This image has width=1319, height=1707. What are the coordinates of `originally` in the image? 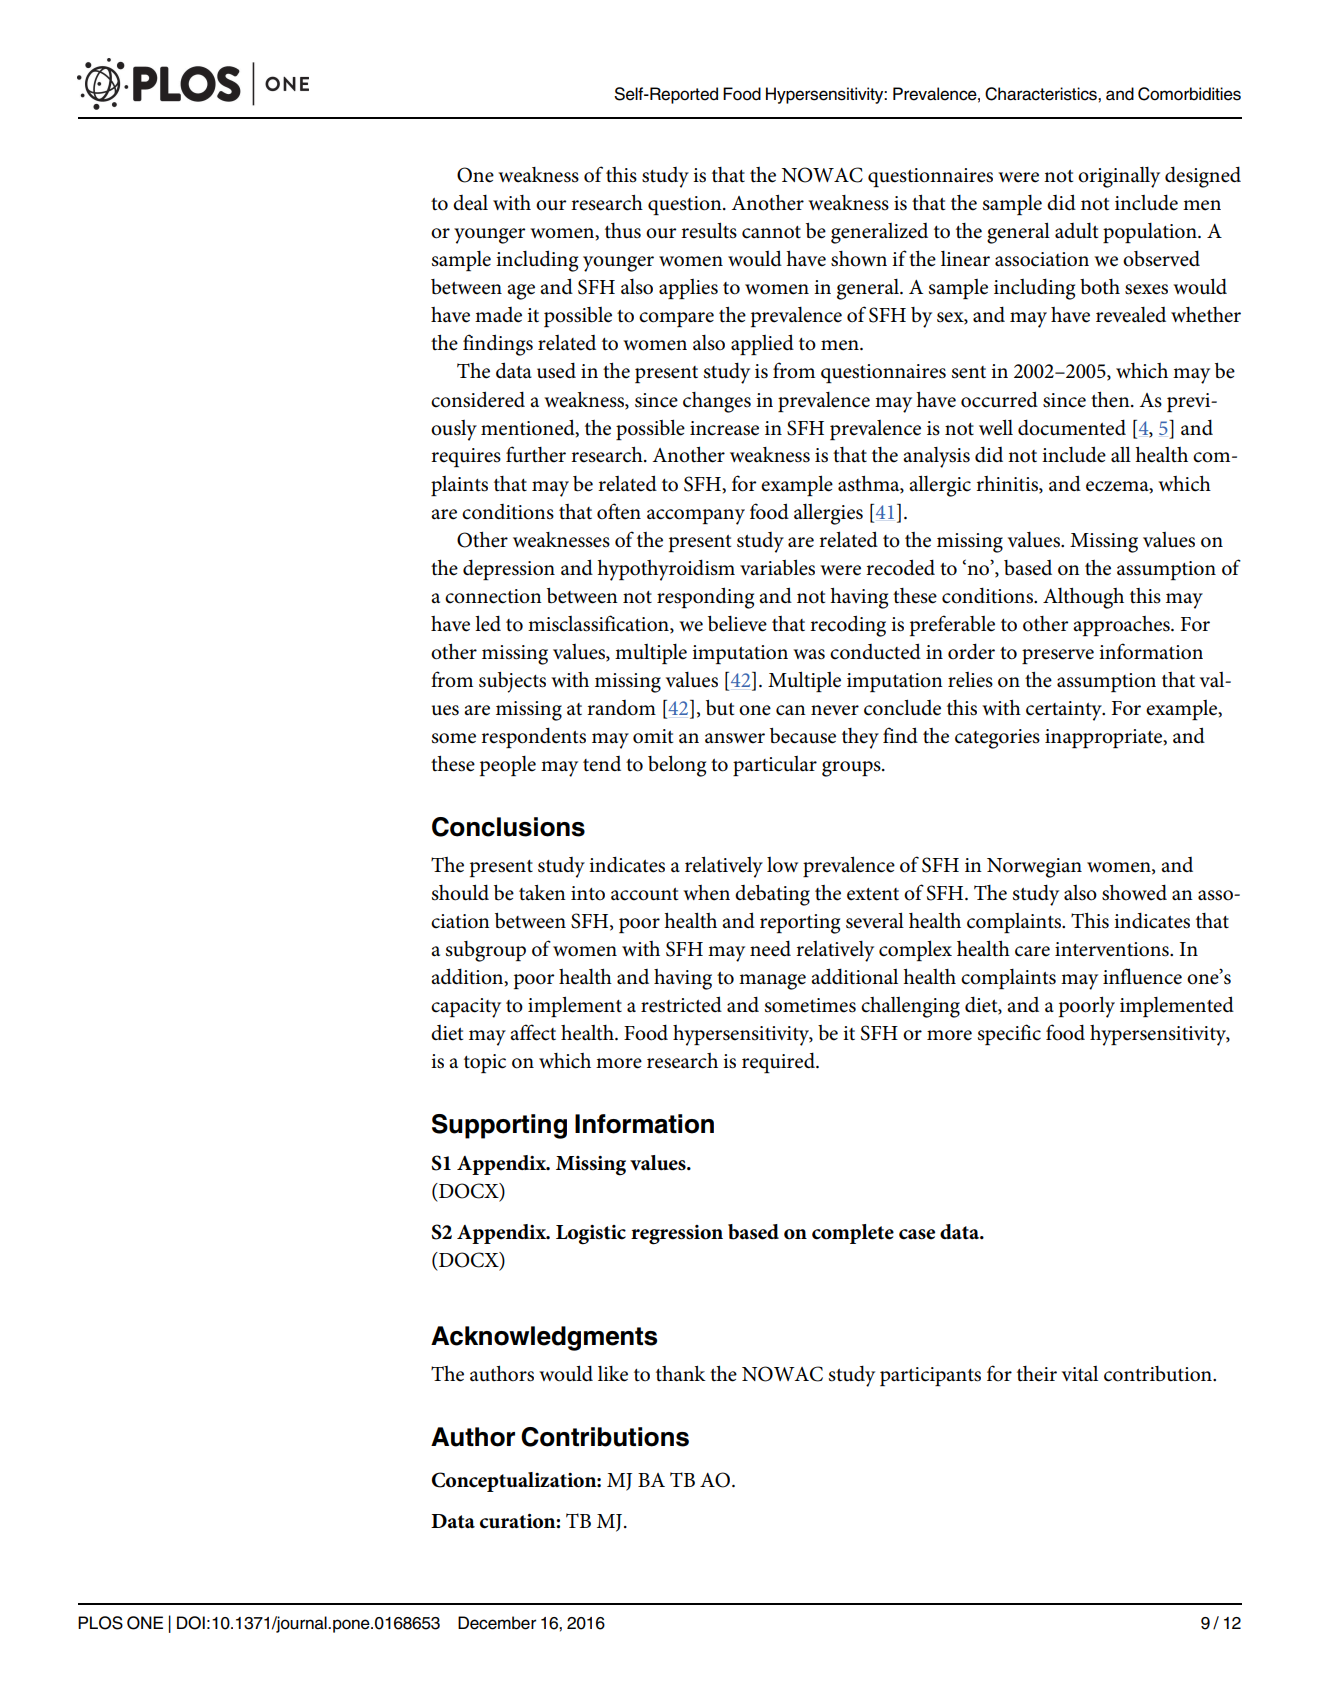 It's located at (1119, 177).
